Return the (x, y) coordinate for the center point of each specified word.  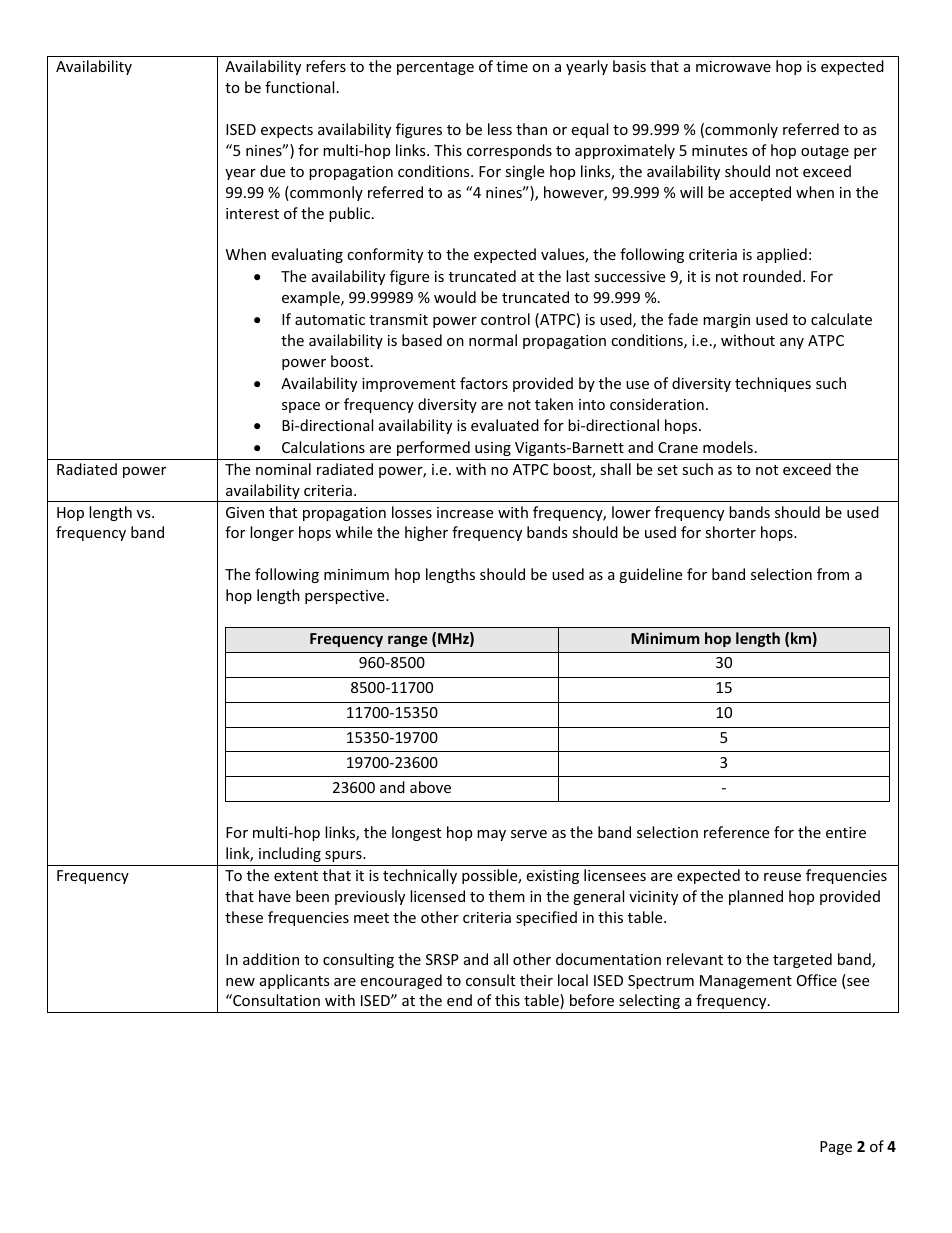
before (592, 1000)
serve (529, 834)
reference (736, 832)
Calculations (323, 447)
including (290, 854)
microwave (733, 66)
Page (836, 1148)
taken (554, 404)
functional (299, 87)
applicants (295, 981)
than (531, 129)
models (728, 447)
